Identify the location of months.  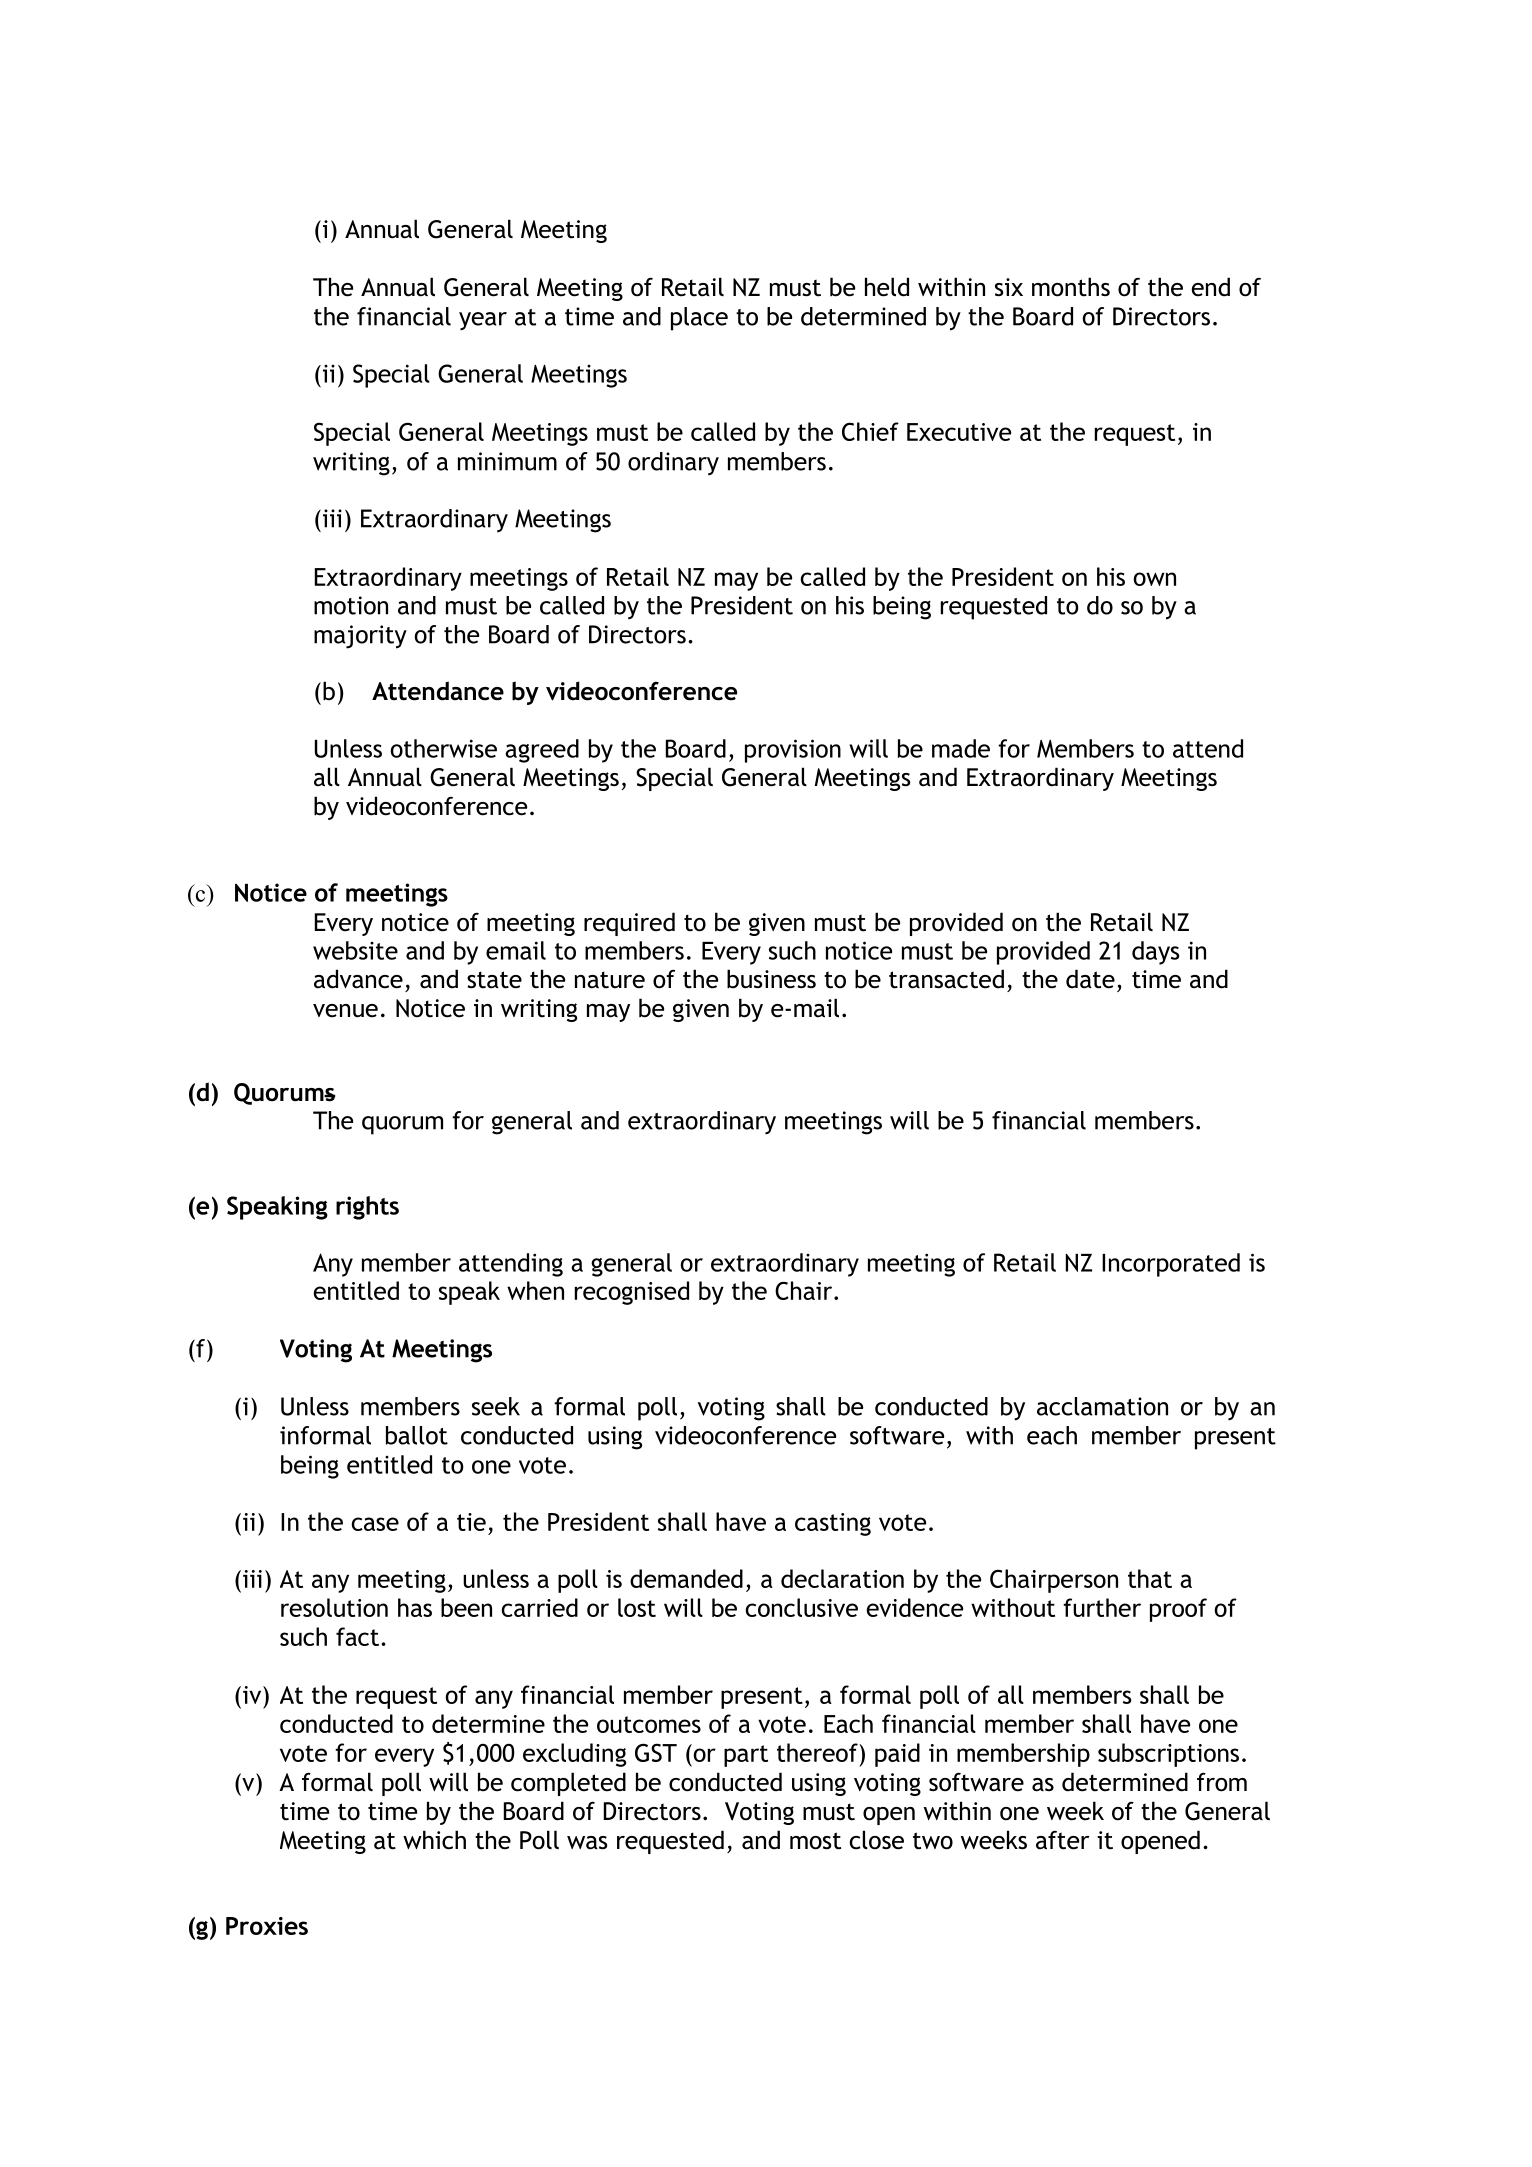
(1071, 287).
